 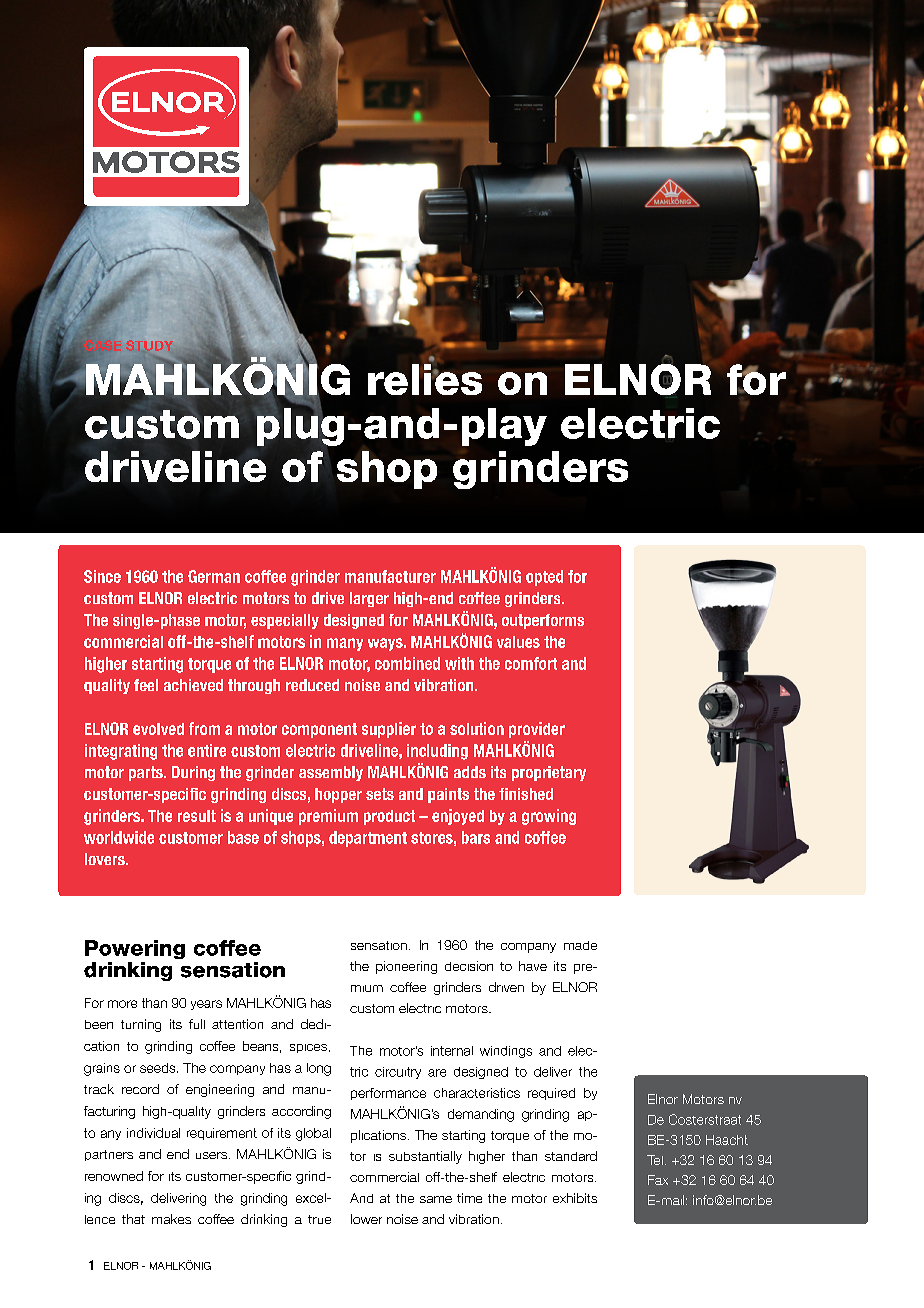 I want to click on Since, so click(x=102, y=576).
